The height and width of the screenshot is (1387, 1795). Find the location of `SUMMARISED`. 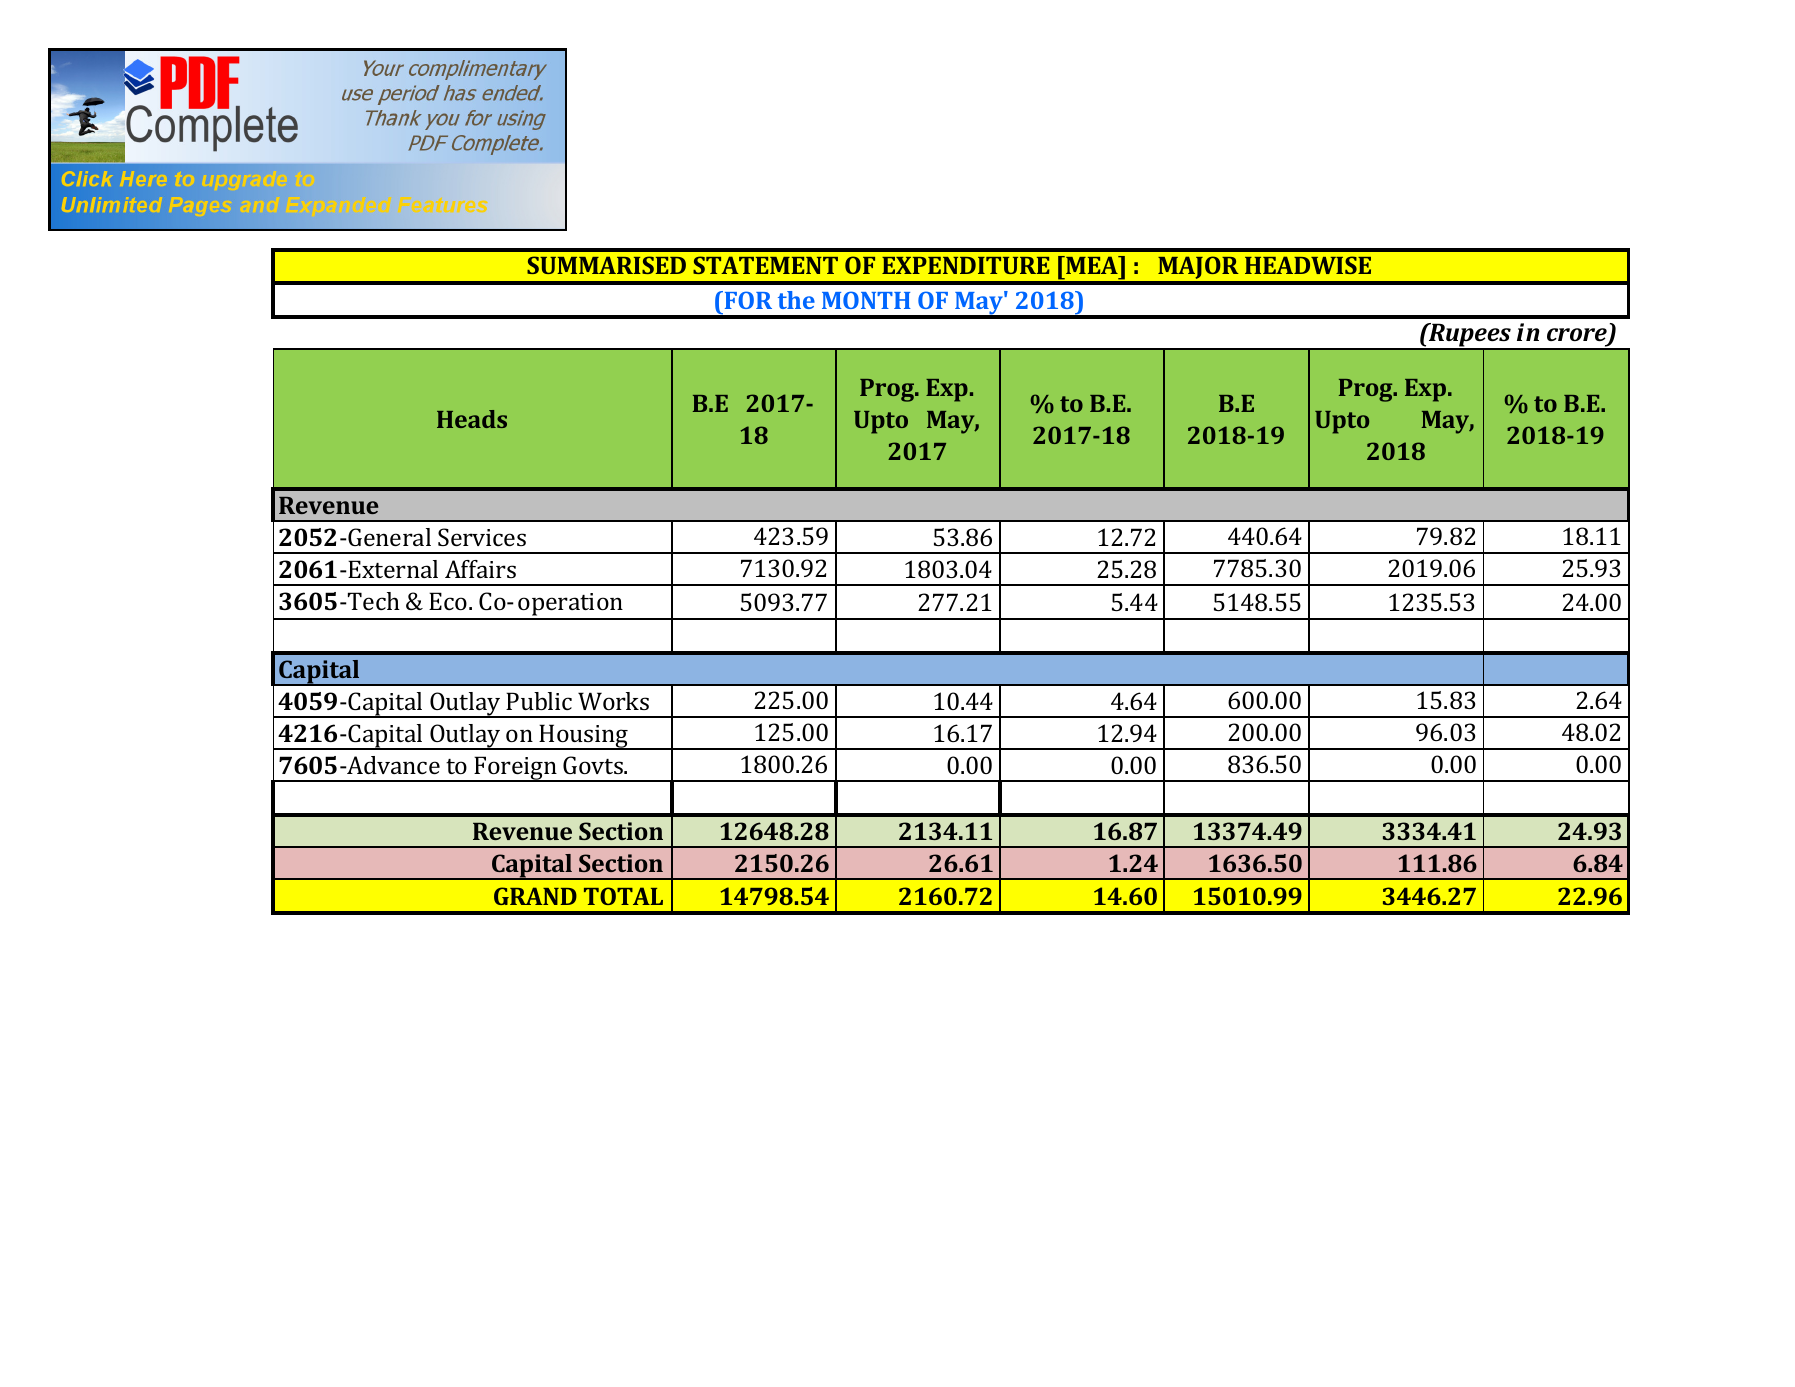

SUMMARISED is located at coordinates (606, 265).
